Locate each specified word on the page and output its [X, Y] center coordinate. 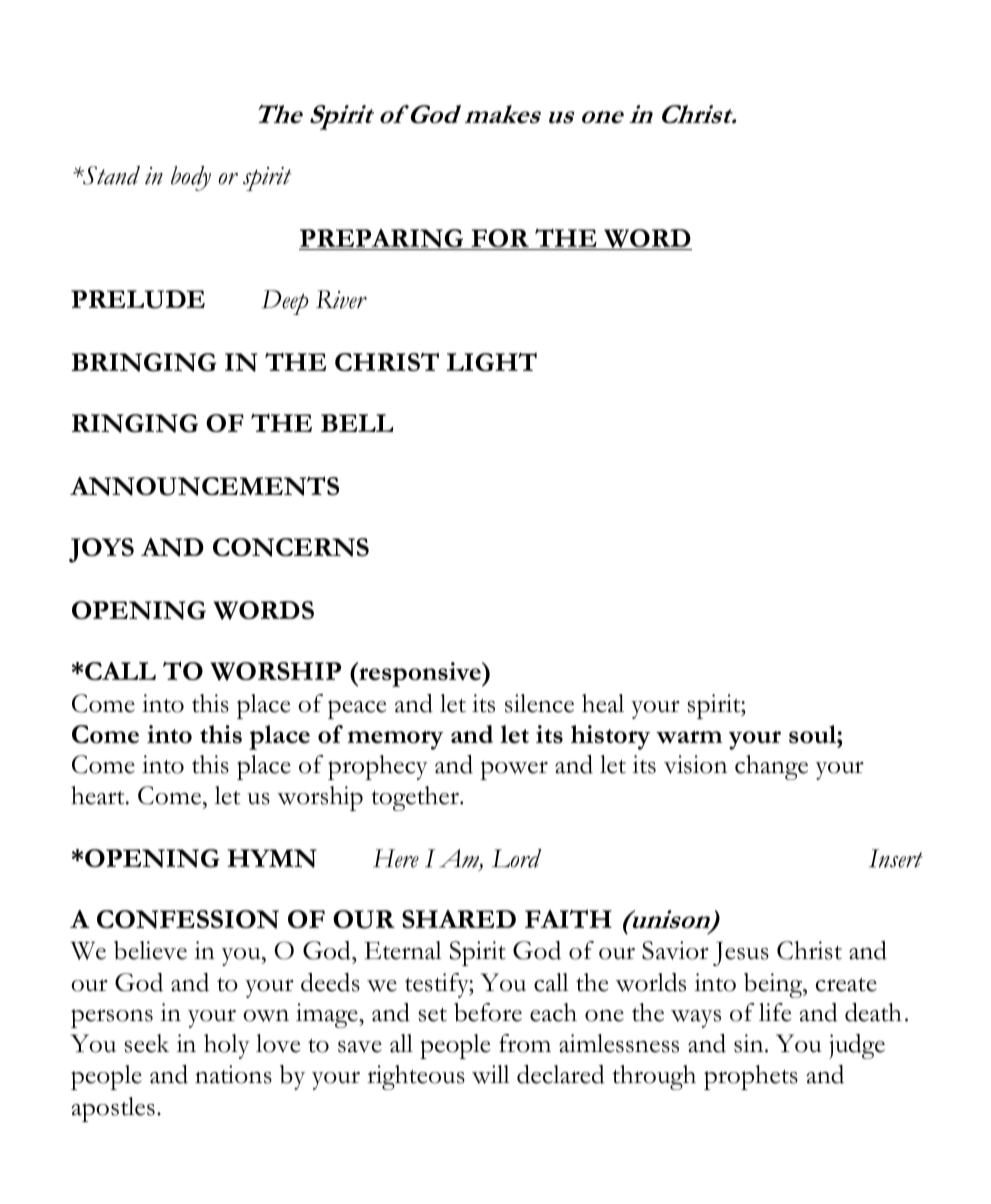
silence [539, 703]
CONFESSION [188, 919]
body [191, 178]
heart [99, 795]
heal [603, 703]
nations [233, 1074]
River [341, 299]
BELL [357, 423]
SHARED [459, 919]
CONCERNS [291, 547]
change [771, 767]
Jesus [741, 954]
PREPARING [382, 239]
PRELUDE [138, 299]
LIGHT [491, 362]
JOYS [101, 550]
